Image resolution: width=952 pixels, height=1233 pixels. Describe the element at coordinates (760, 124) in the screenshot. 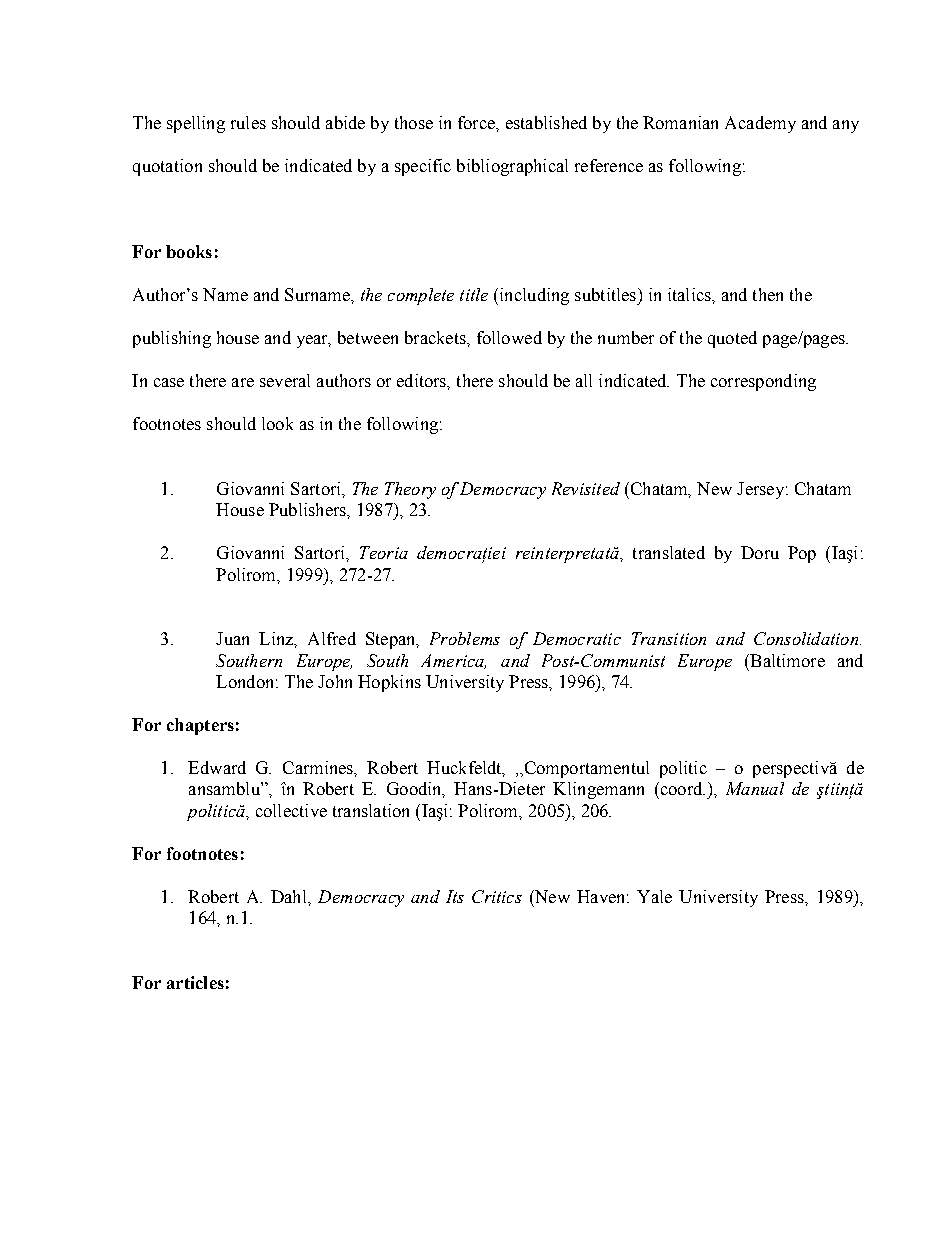

I see `Academy` at that location.
